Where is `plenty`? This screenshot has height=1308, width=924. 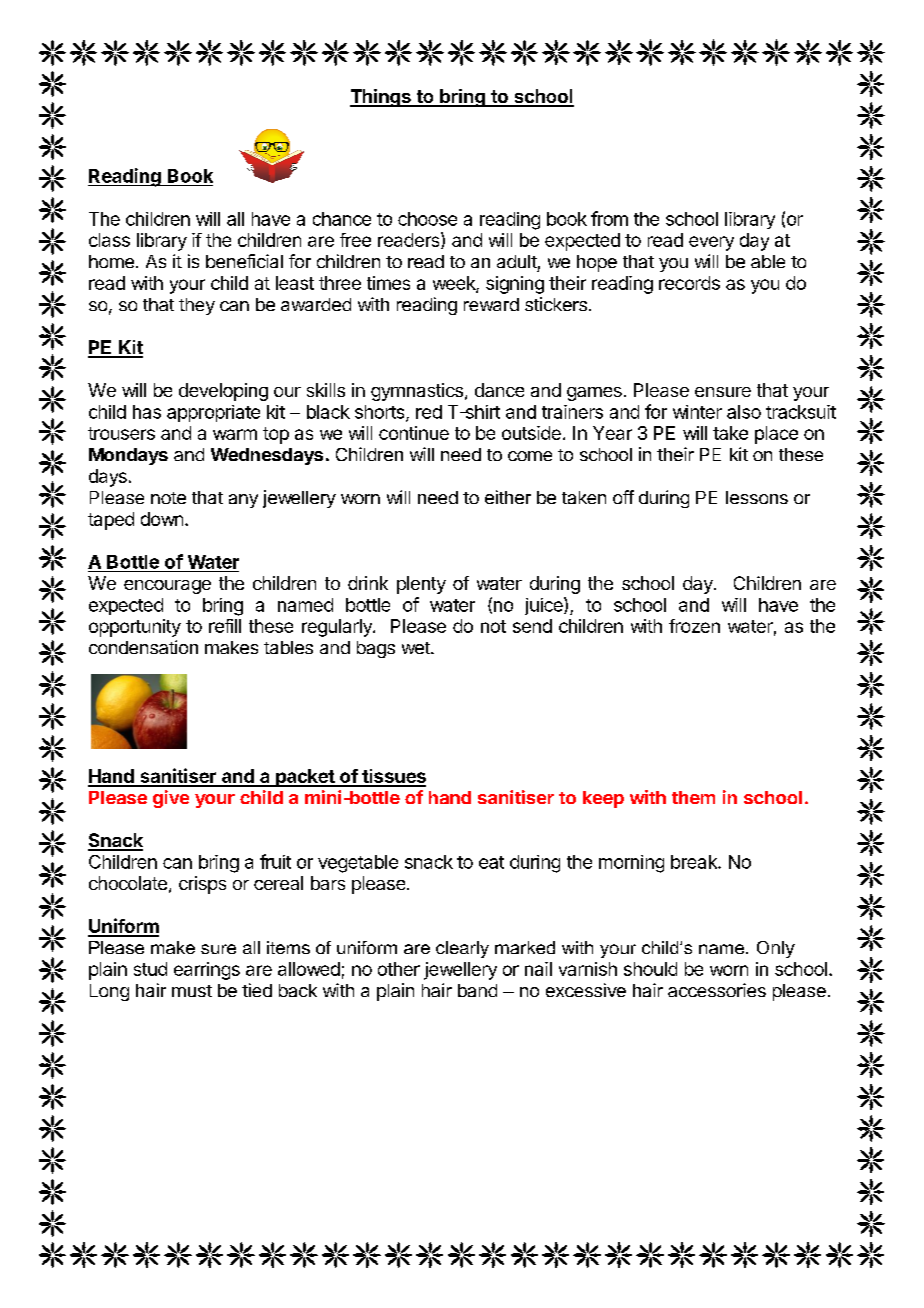
plenty is located at coordinates (421, 585).
